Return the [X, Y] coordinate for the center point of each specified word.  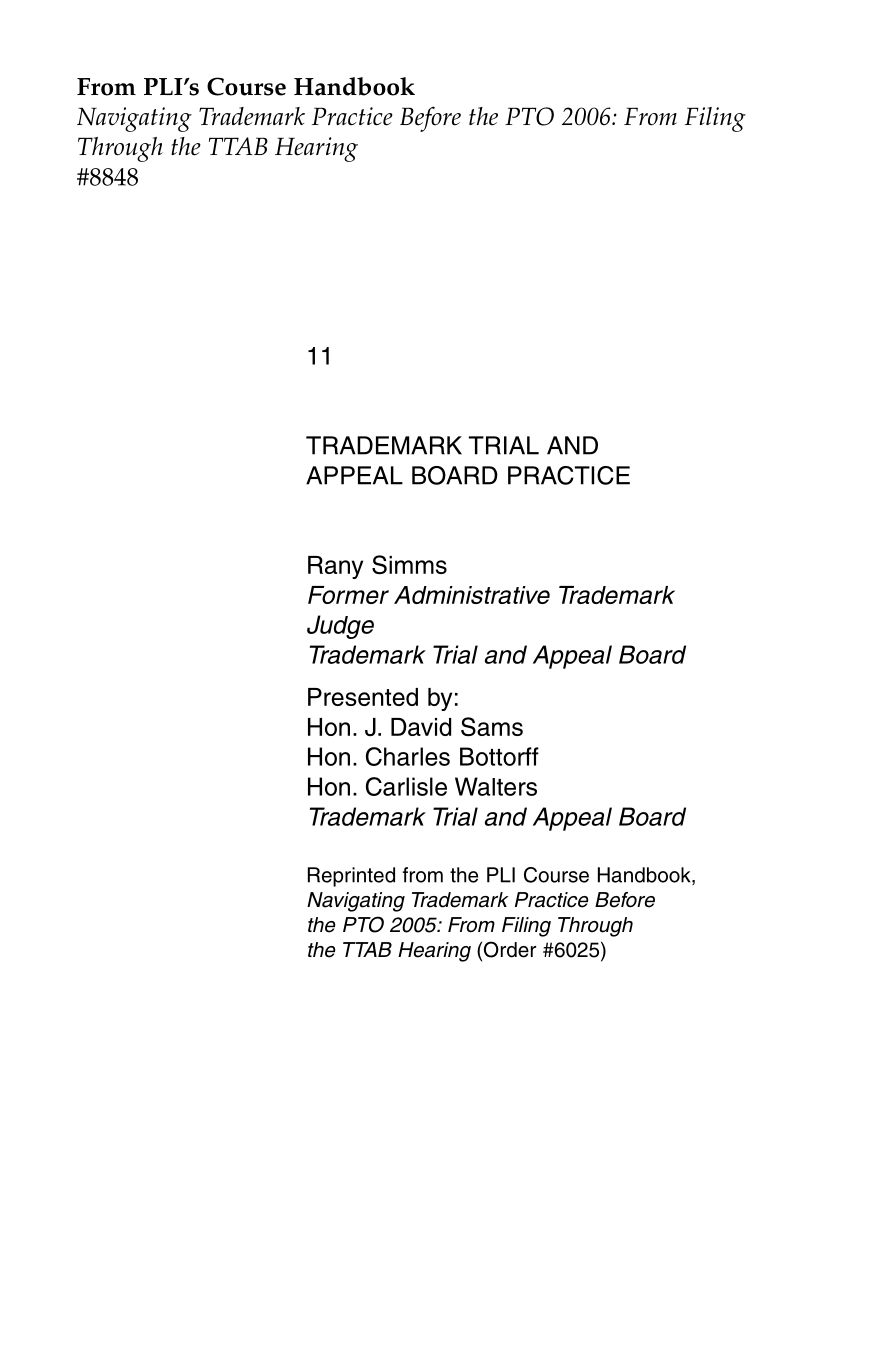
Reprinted [351, 877]
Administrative [472, 595]
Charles [408, 756]
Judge [340, 627]
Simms [409, 565]
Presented [363, 697]
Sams [492, 727]
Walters [496, 786]
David [421, 727]
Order [508, 950]
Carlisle [406, 786]
